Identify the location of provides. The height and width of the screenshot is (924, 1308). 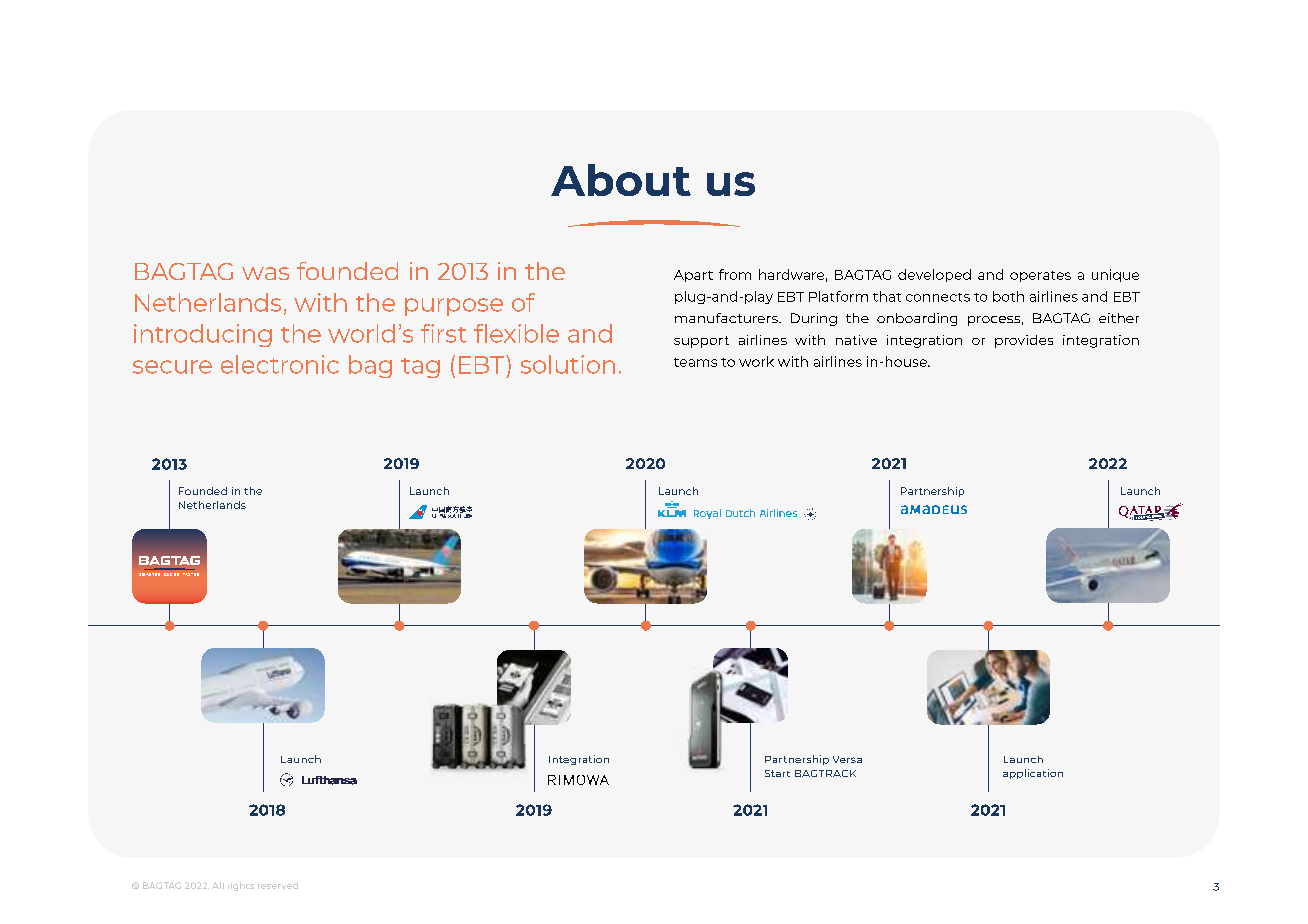
(1024, 341).
